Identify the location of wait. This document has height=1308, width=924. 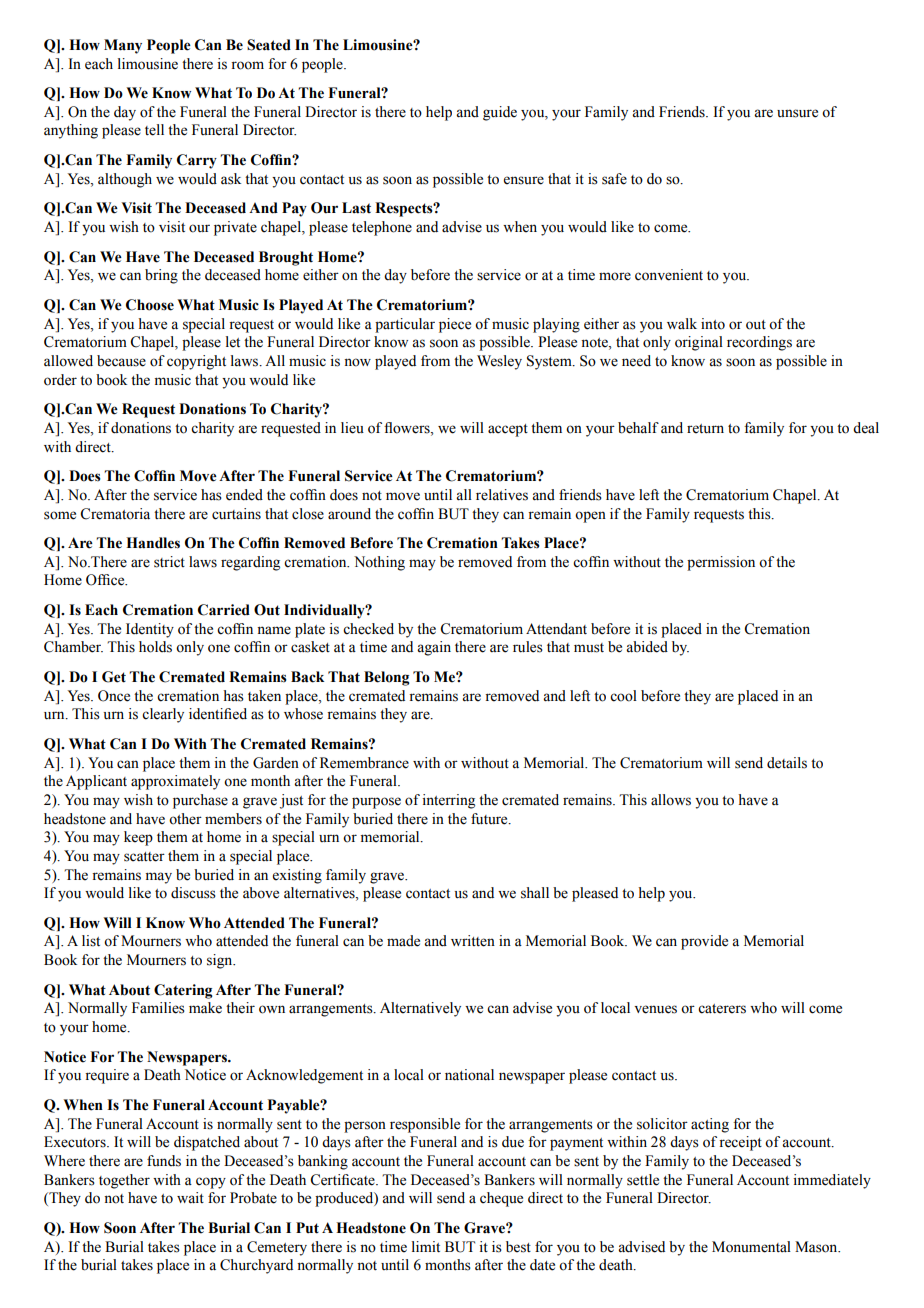
(190, 1198).
